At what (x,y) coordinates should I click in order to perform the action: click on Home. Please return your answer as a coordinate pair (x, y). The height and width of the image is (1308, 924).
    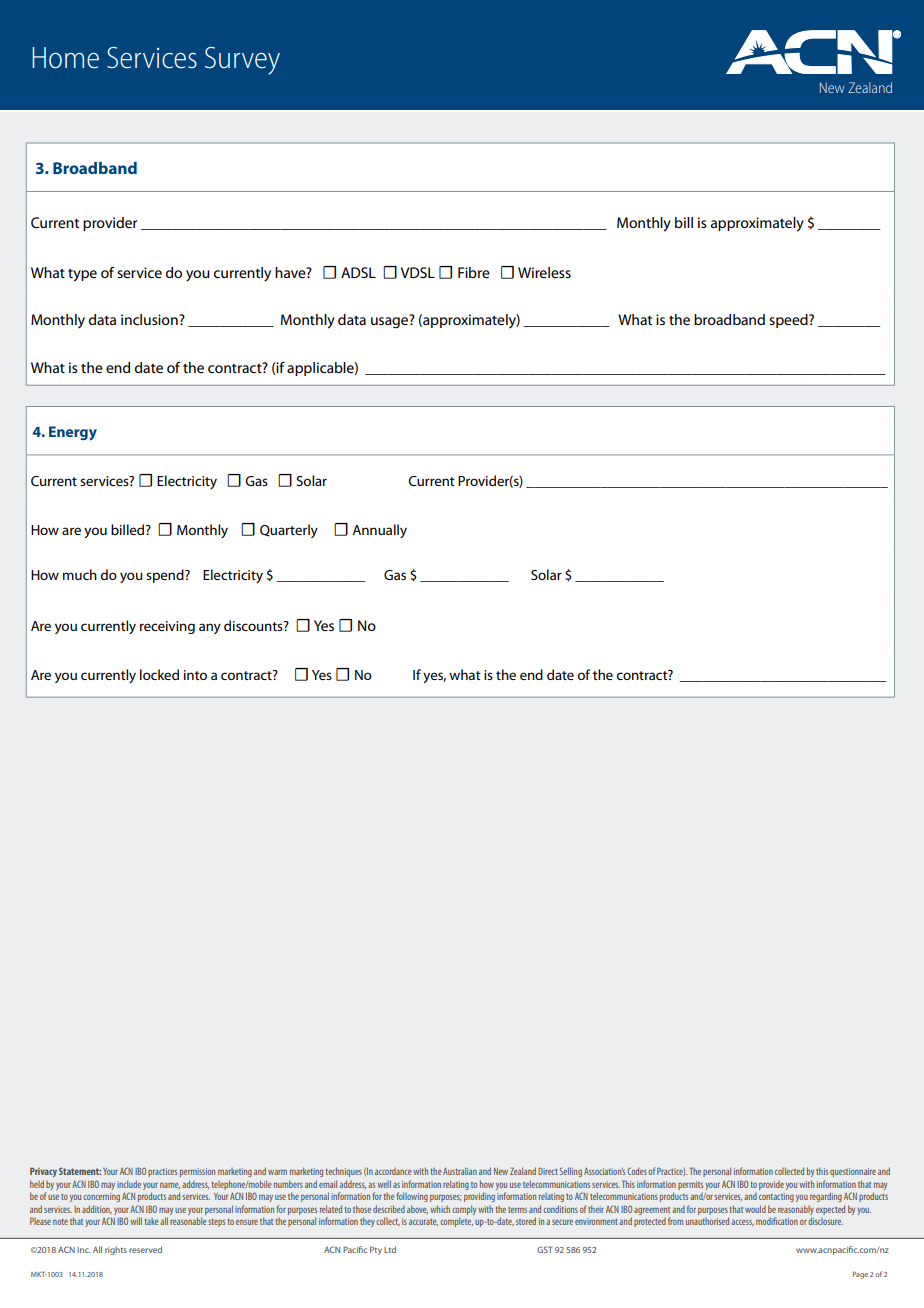
    Looking at the image, I should click on (65, 58).
